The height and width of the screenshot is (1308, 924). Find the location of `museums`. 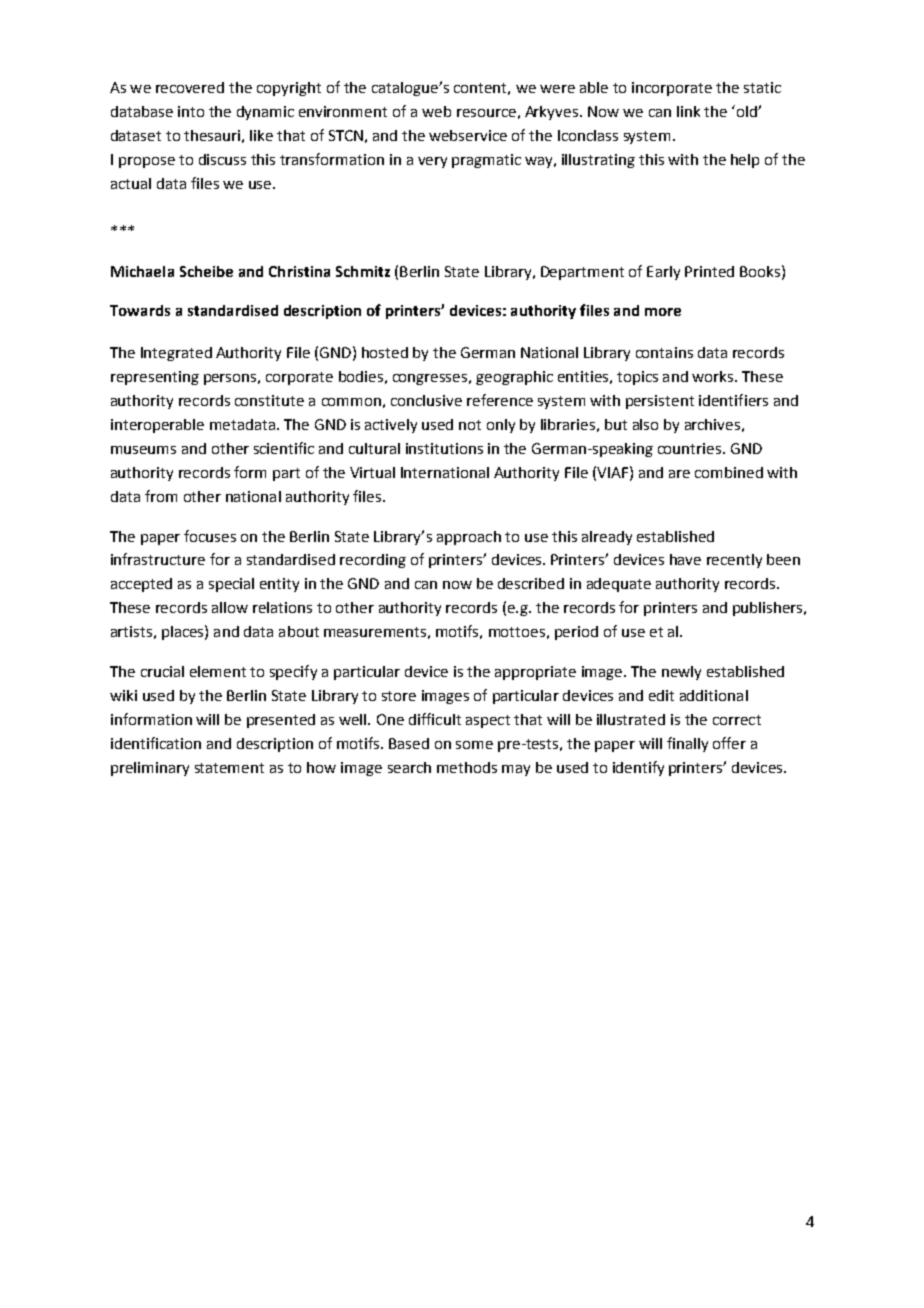

museums is located at coordinates (143, 450).
